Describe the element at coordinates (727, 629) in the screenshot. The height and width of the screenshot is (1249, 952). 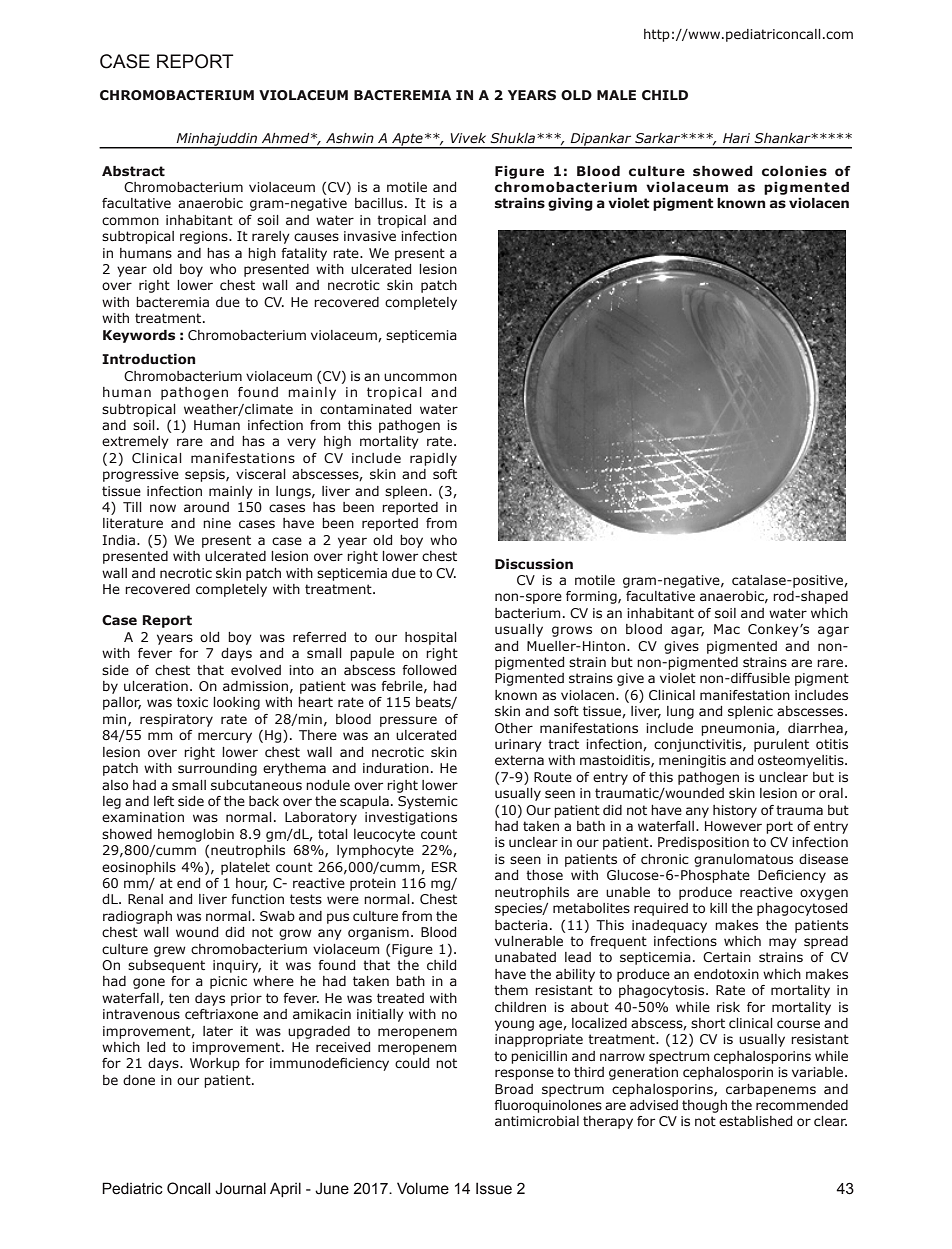
I see `Mac` at that location.
